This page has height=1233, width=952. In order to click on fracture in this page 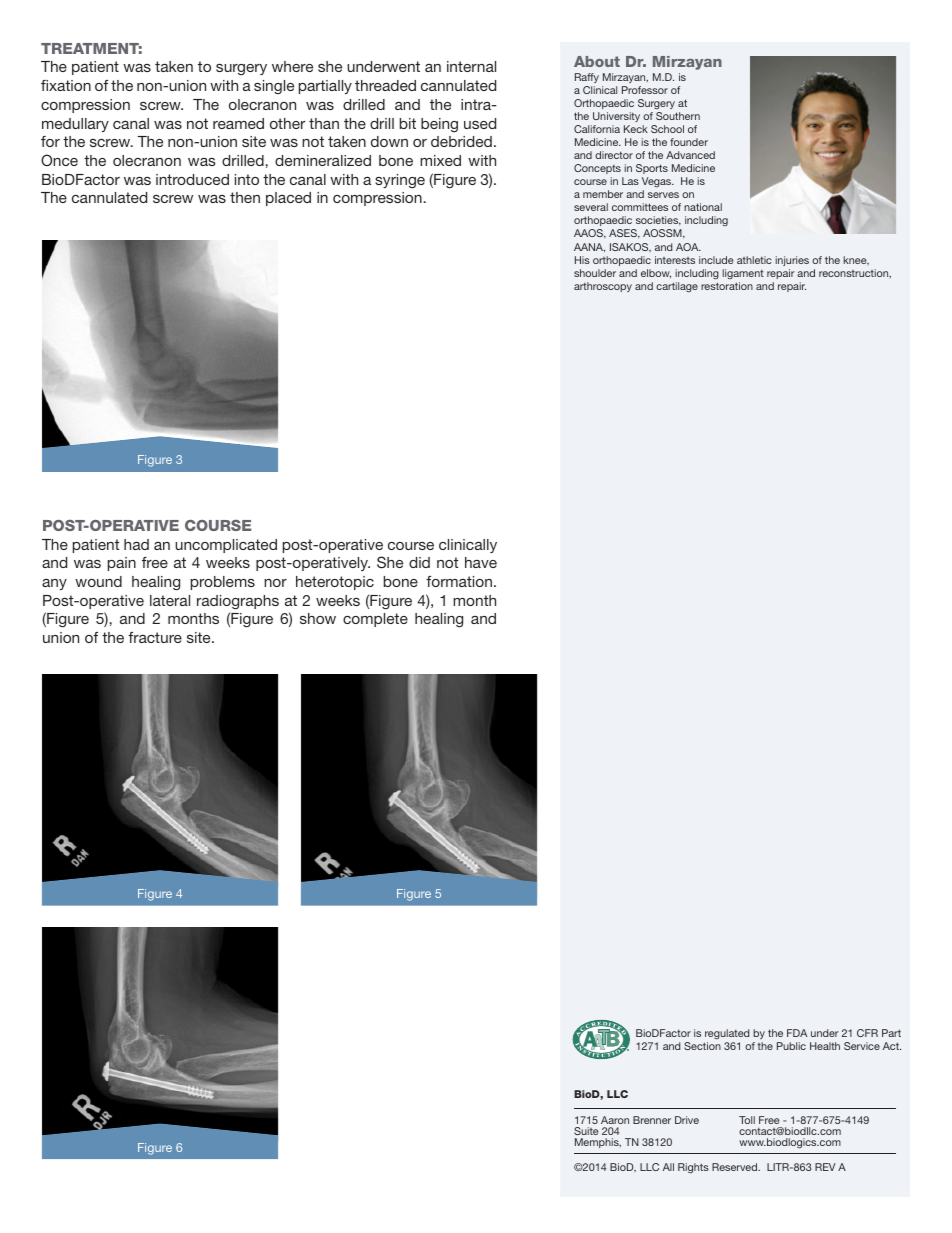, I will do `click(155, 637)`.
